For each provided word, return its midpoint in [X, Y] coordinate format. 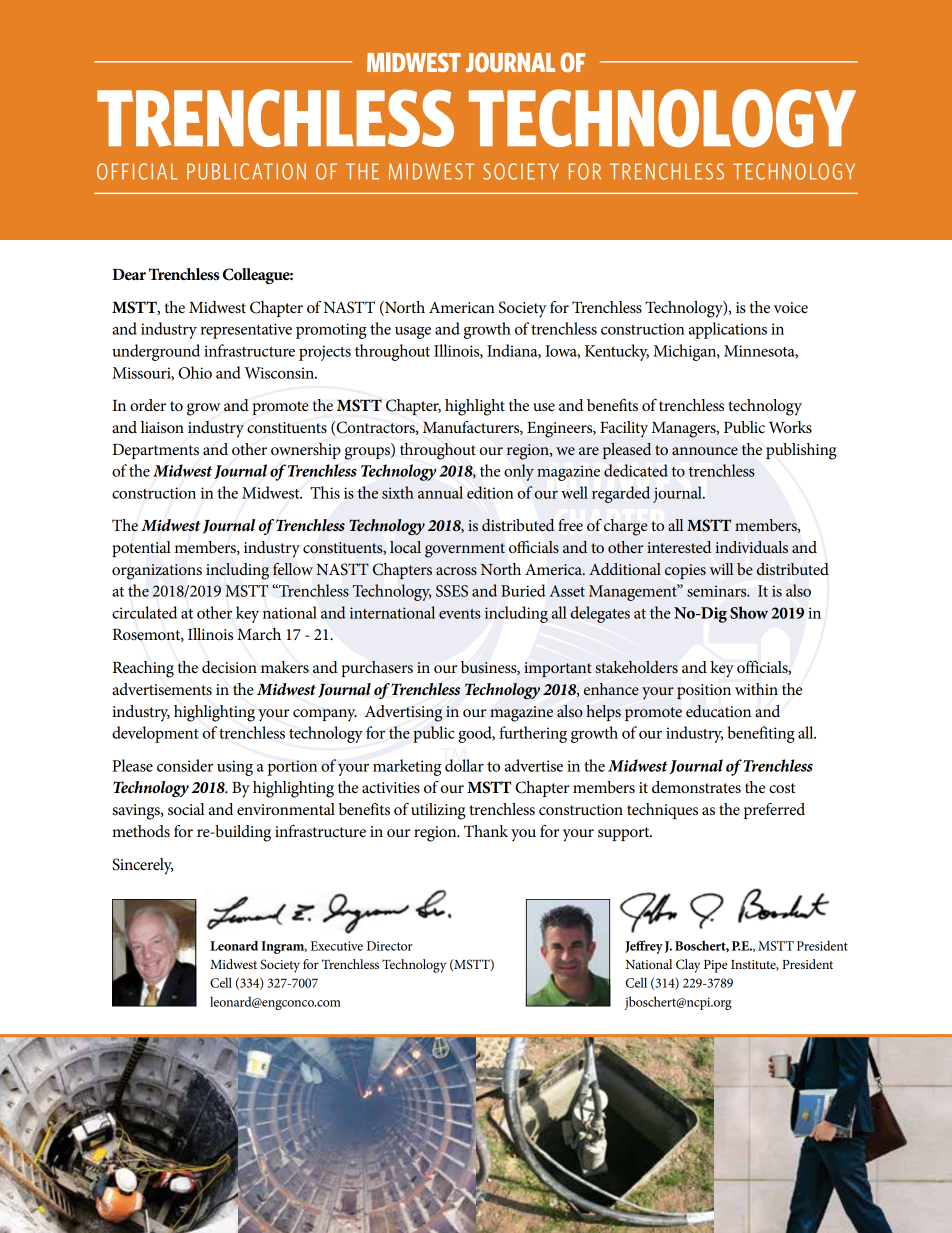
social [186, 809]
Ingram [284, 947]
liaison [162, 427]
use [544, 407]
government [465, 550]
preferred [774, 811]
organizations [157, 572]
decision [229, 667]
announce [705, 451]
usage [413, 333]
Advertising [403, 713]
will [721, 569]
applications [728, 330]
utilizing [438, 811]
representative [246, 331]
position [704, 691]
